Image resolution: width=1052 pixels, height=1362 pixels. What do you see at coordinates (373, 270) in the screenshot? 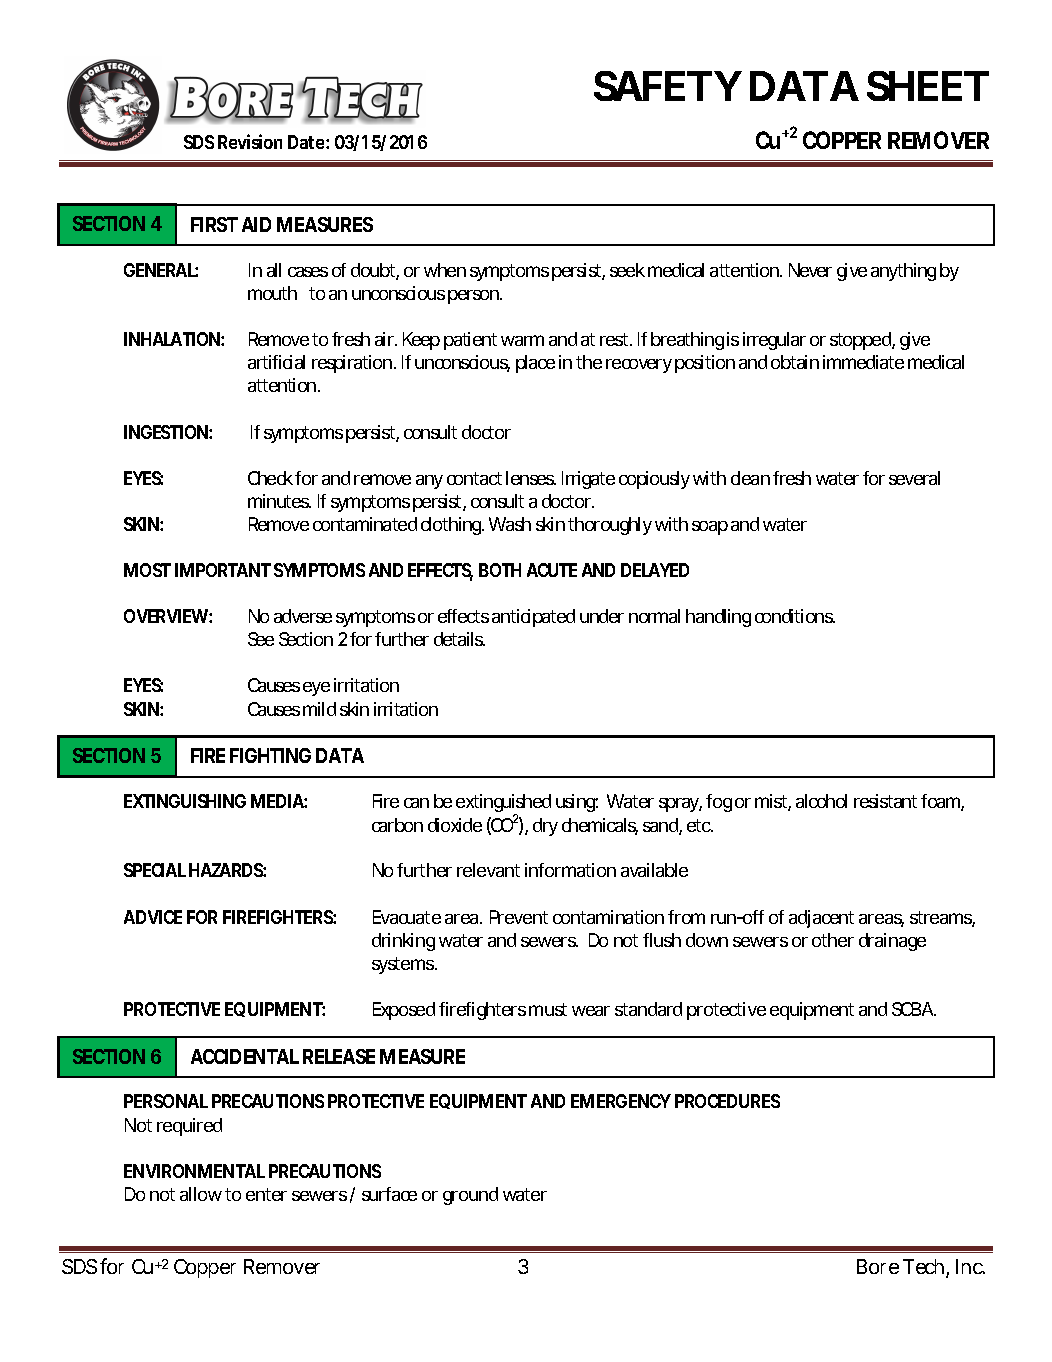
I see `doubt` at bounding box center [373, 270].
